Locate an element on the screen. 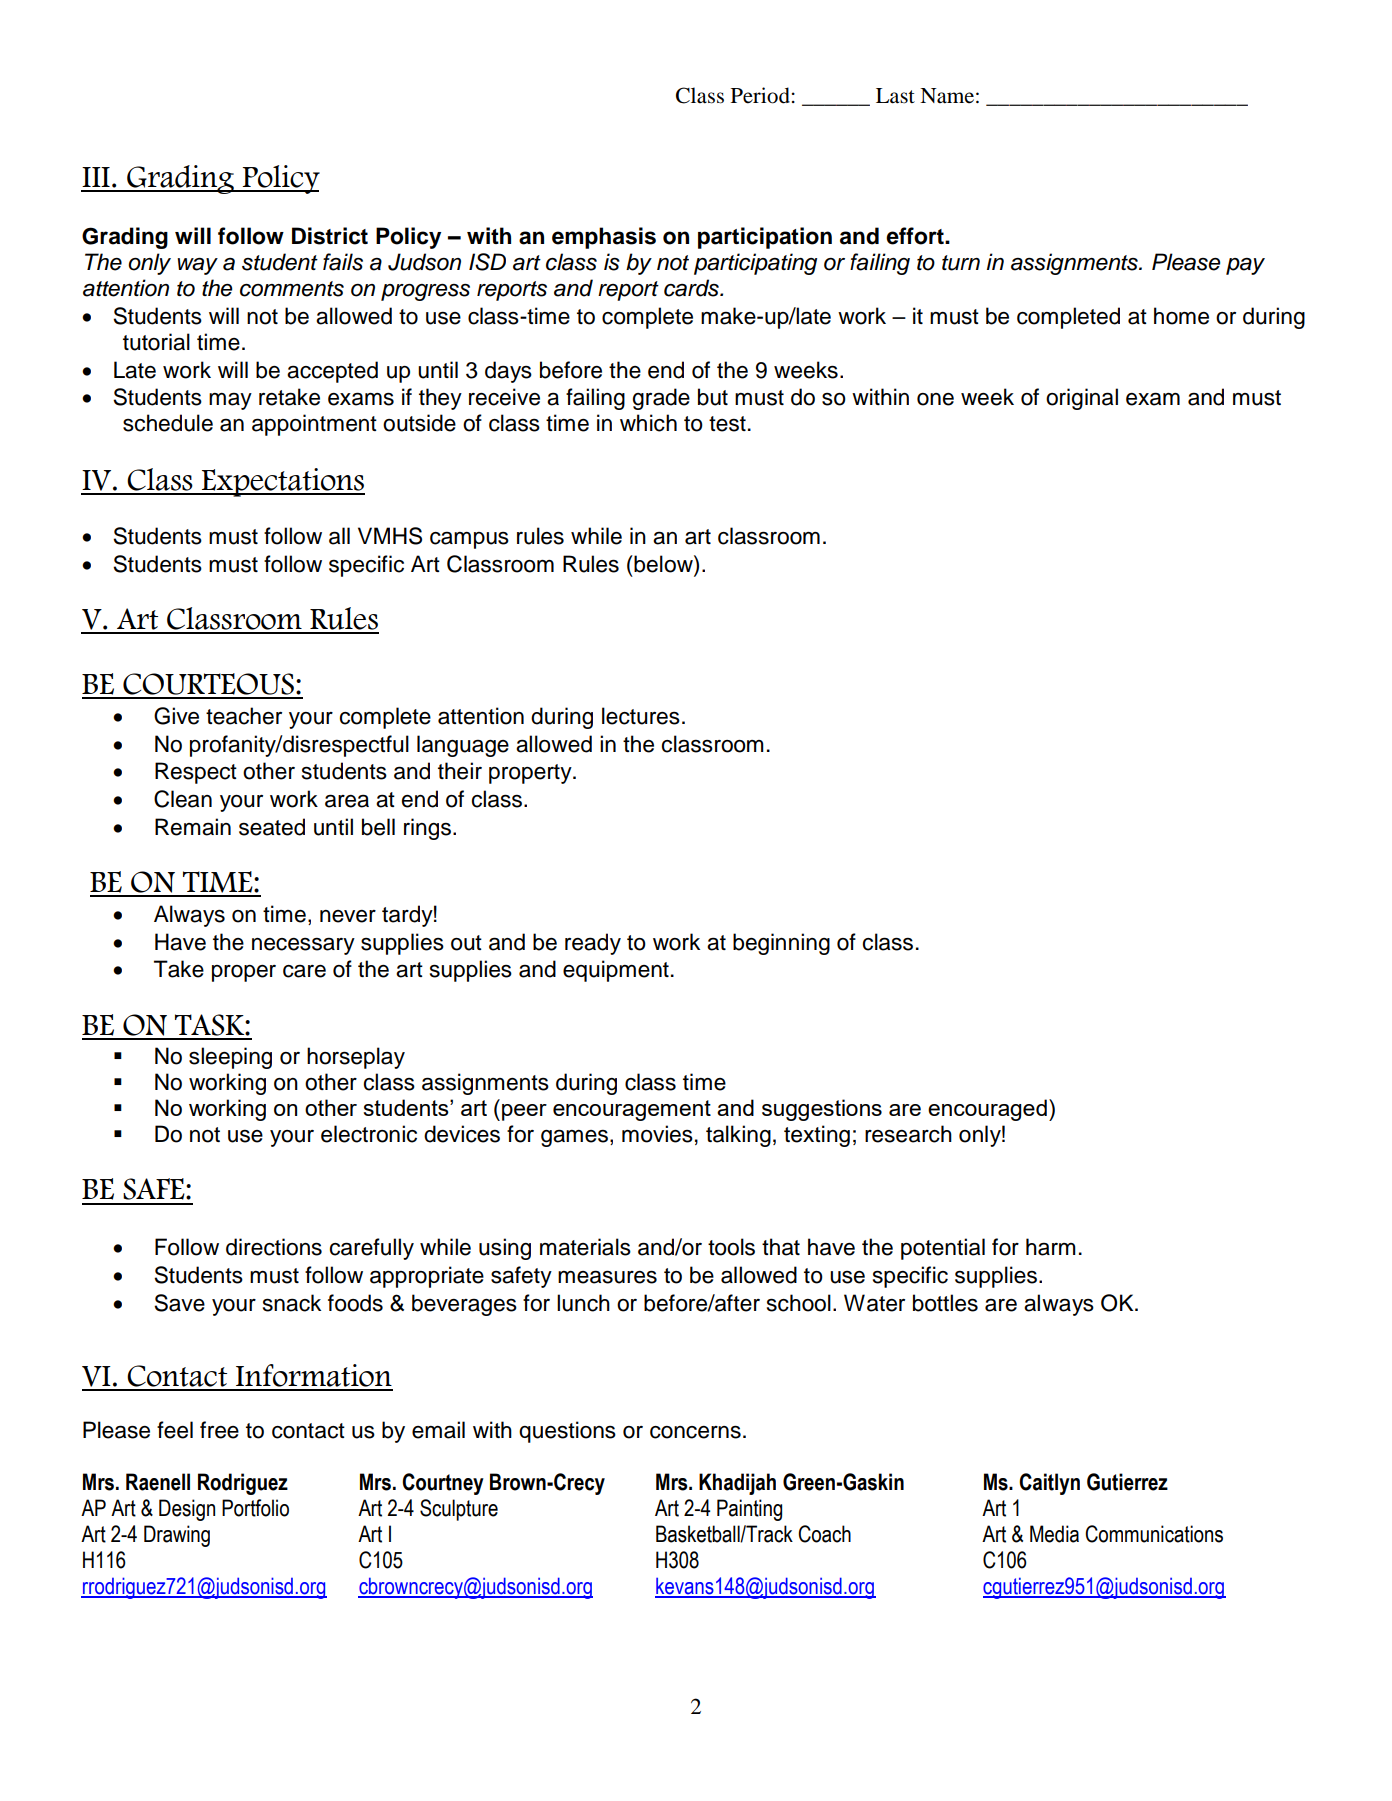  one is located at coordinates (935, 399).
